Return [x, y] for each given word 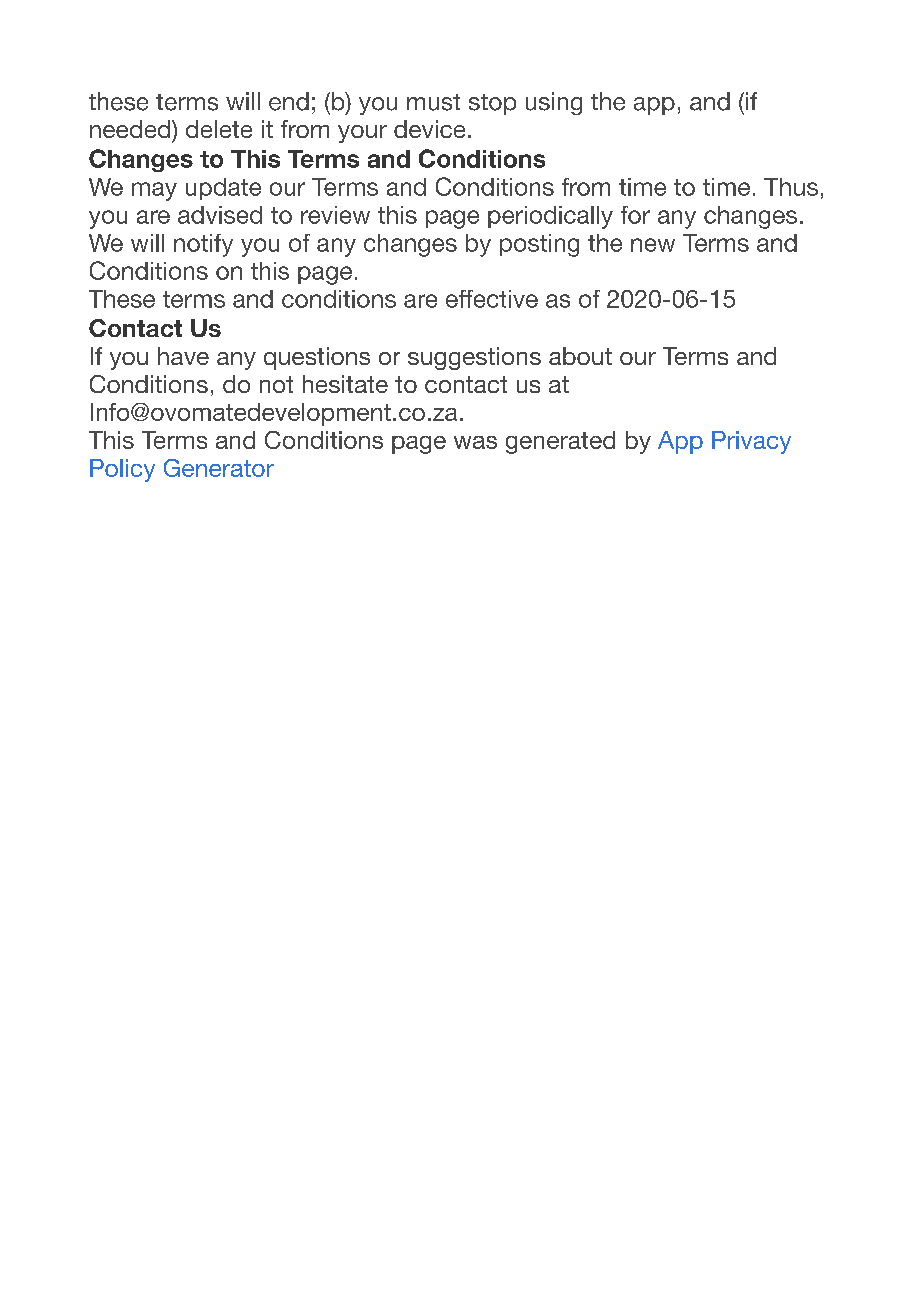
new [653, 245]
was [475, 442]
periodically [550, 217]
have [183, 356]
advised [220, 215]
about [580, 356]
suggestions [474, 358]
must [433, 102]
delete [219, 129]
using [554, 103]
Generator [219, 468]
